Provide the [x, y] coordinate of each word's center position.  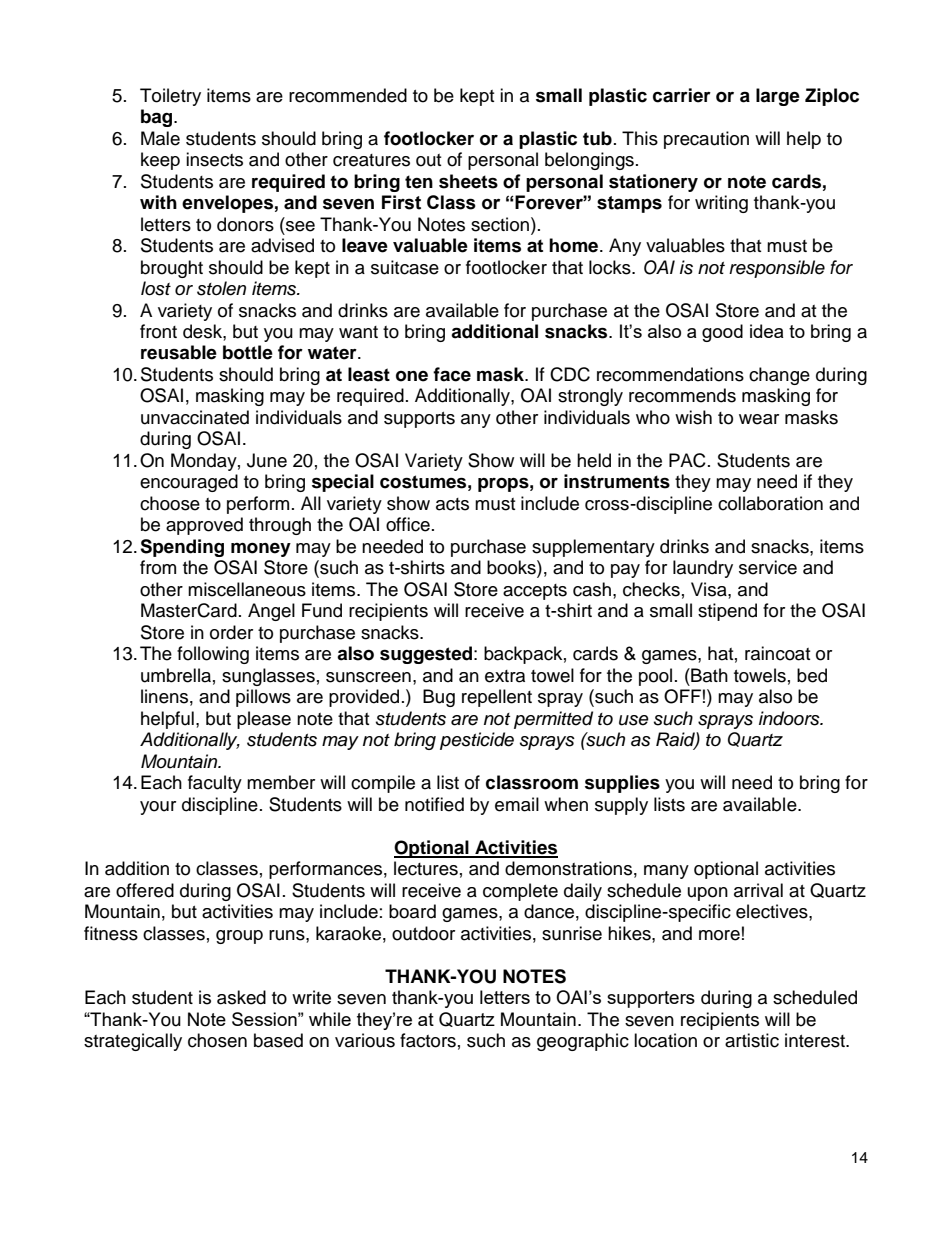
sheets [468, 181]
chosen [217, 1040]
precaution [706, 140]
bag [158, 118]
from [158, 567]
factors [428, 1040]
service [768, 567]
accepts [535, 592]
